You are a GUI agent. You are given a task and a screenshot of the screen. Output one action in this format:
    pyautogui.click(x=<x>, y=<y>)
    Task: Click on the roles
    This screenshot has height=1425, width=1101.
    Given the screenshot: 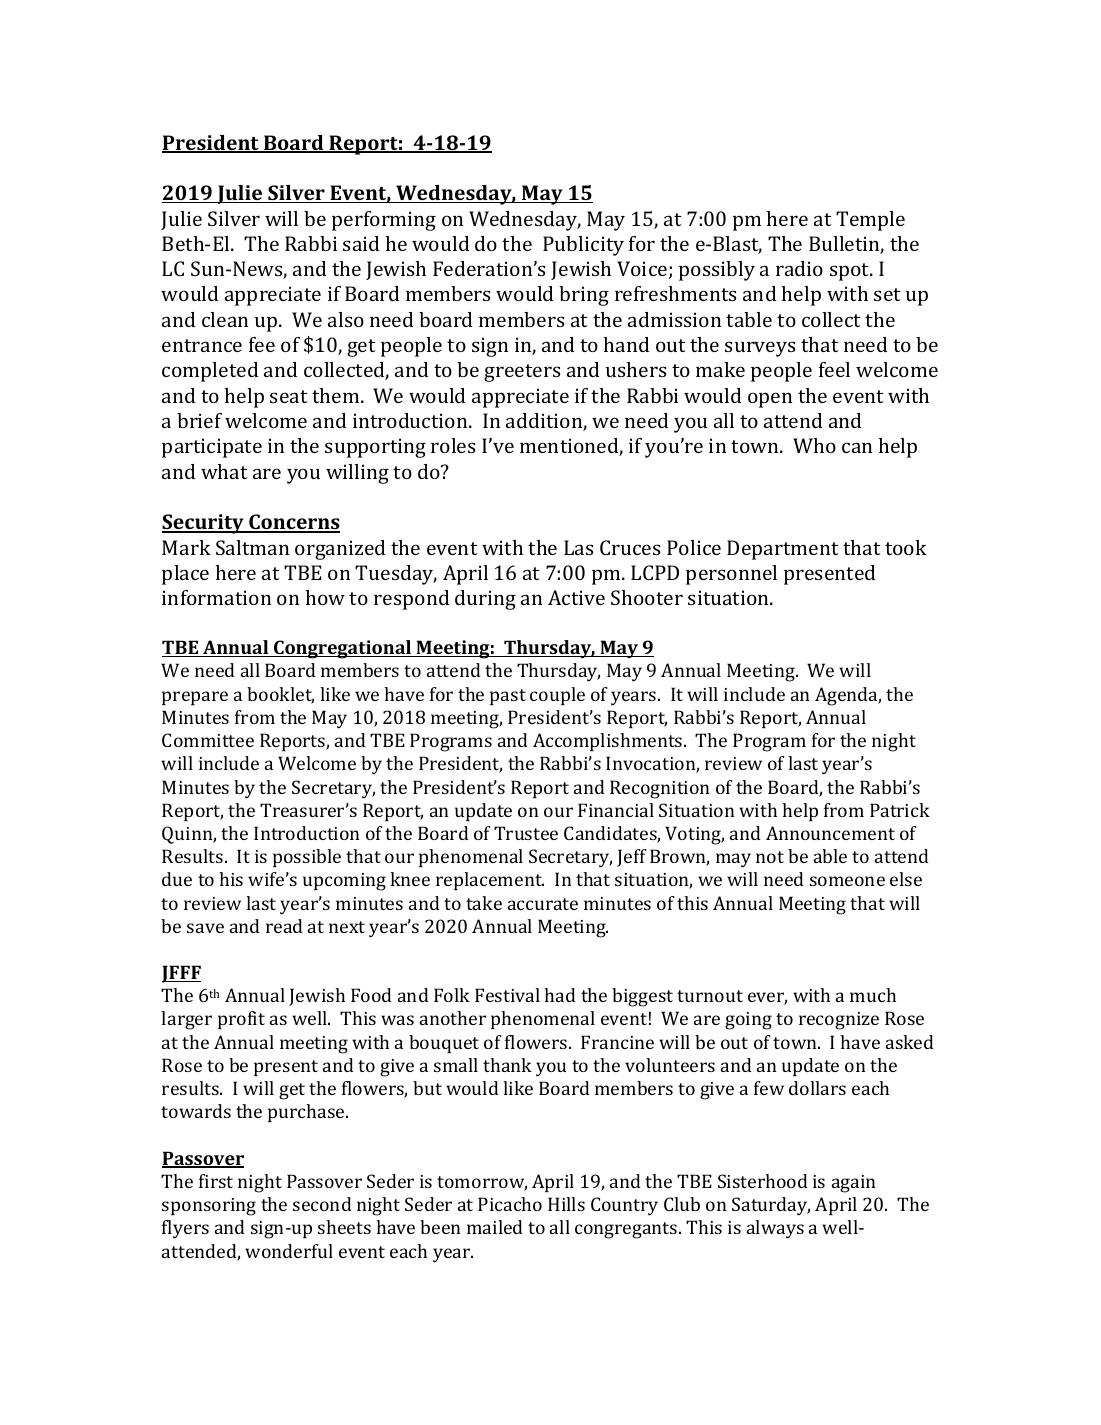 What is the action you would take?
    pyautogui.click(x=453, y=445)
